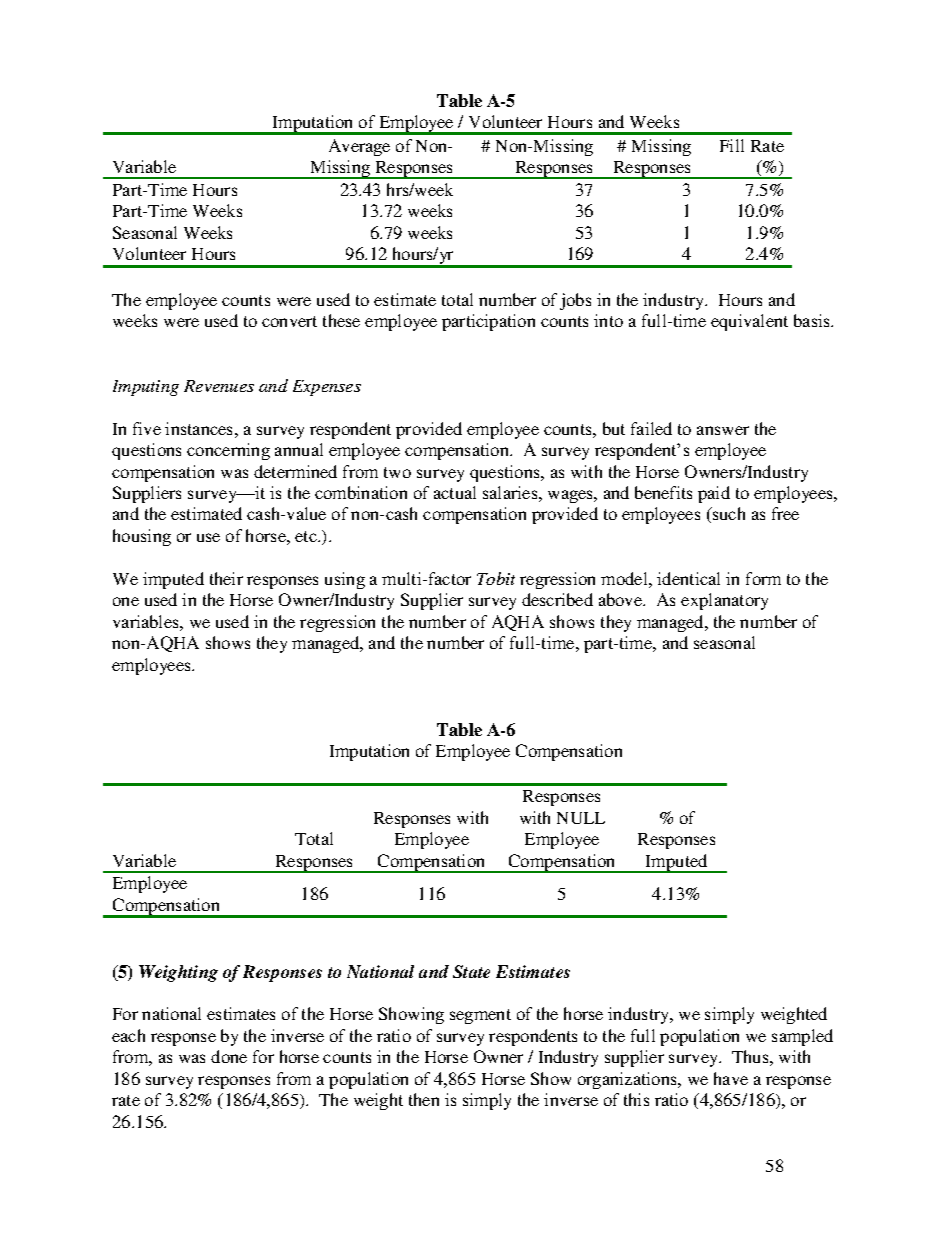 The height and width of the image is (1233, 952). Describe the element at coordinates (455, 492) in the image. I see `actual` at that location.
